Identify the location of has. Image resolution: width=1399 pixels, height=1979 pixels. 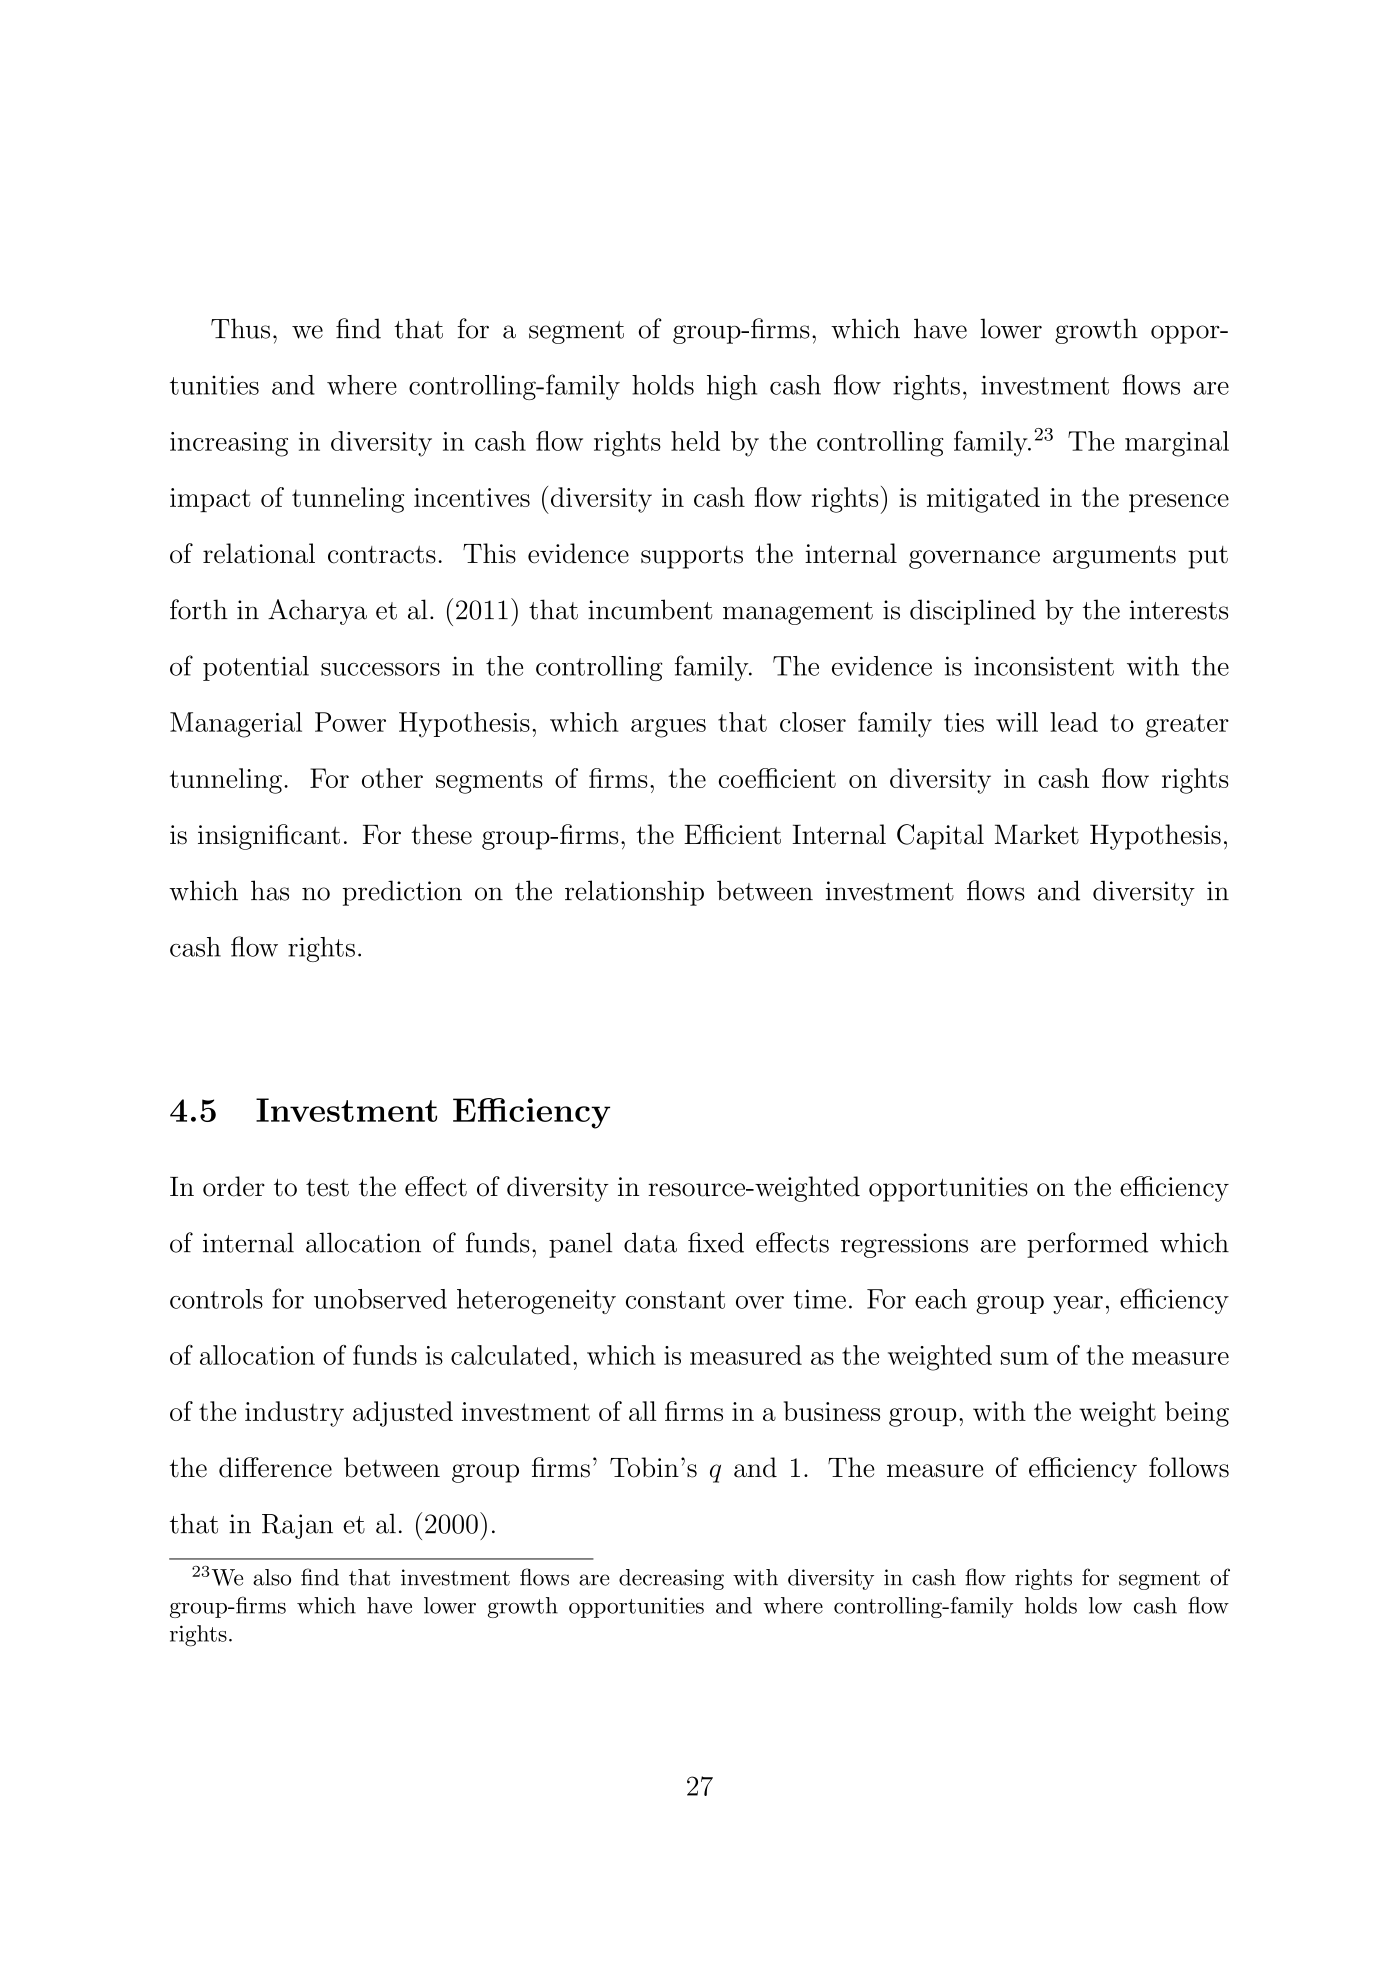
(270, 890).
